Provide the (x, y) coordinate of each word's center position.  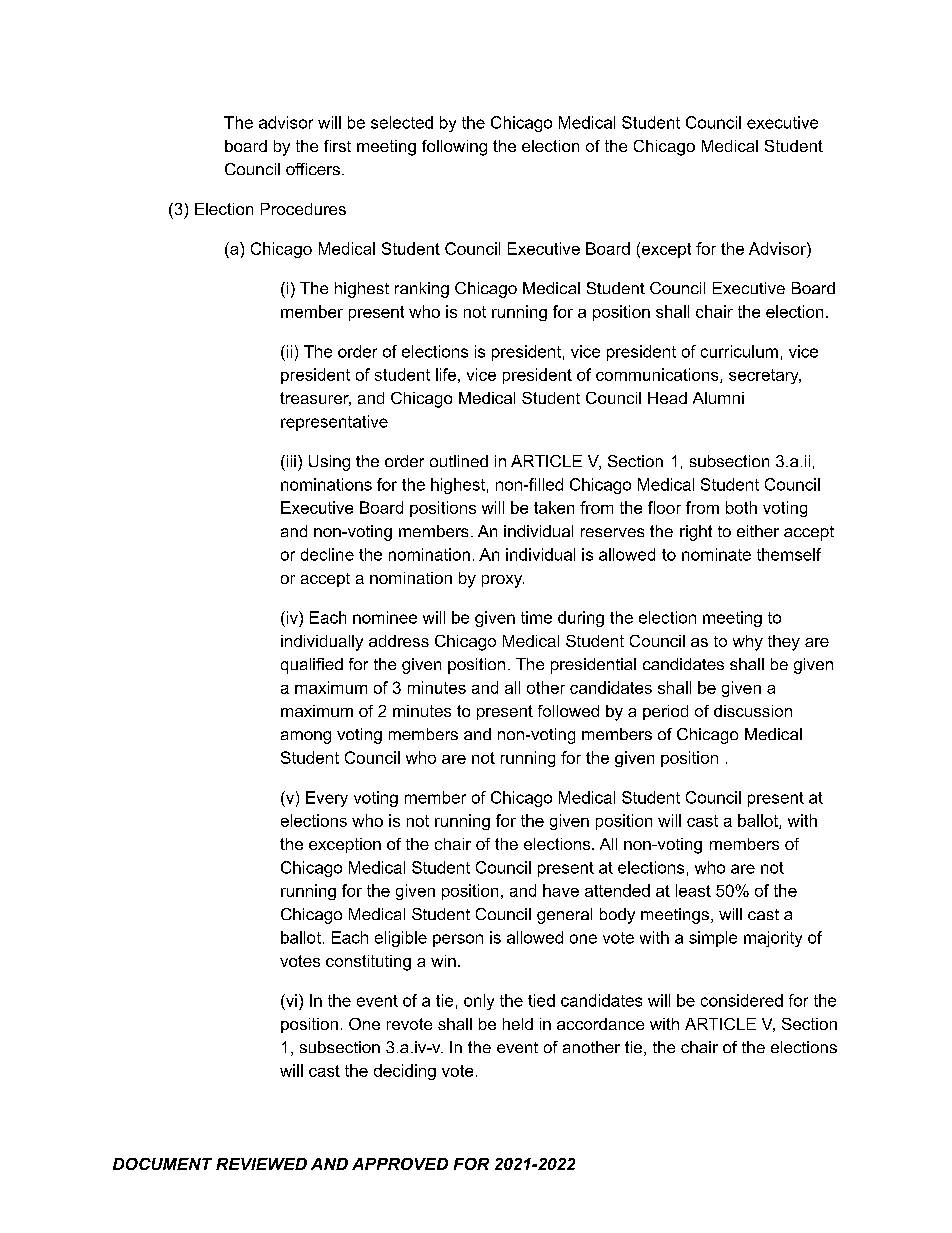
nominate (716, 554)
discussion (753, 711)
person (458, 940)
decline (327, 554)
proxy (503, 581)
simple (713, 939)
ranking (422, 290)
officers (313, 169)
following (454, 148)
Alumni (718, 398)
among (306, 737)
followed (568, 711)
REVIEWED (261, 1164)
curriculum (739, 351)
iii (290, 461)
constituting (368, 963)
